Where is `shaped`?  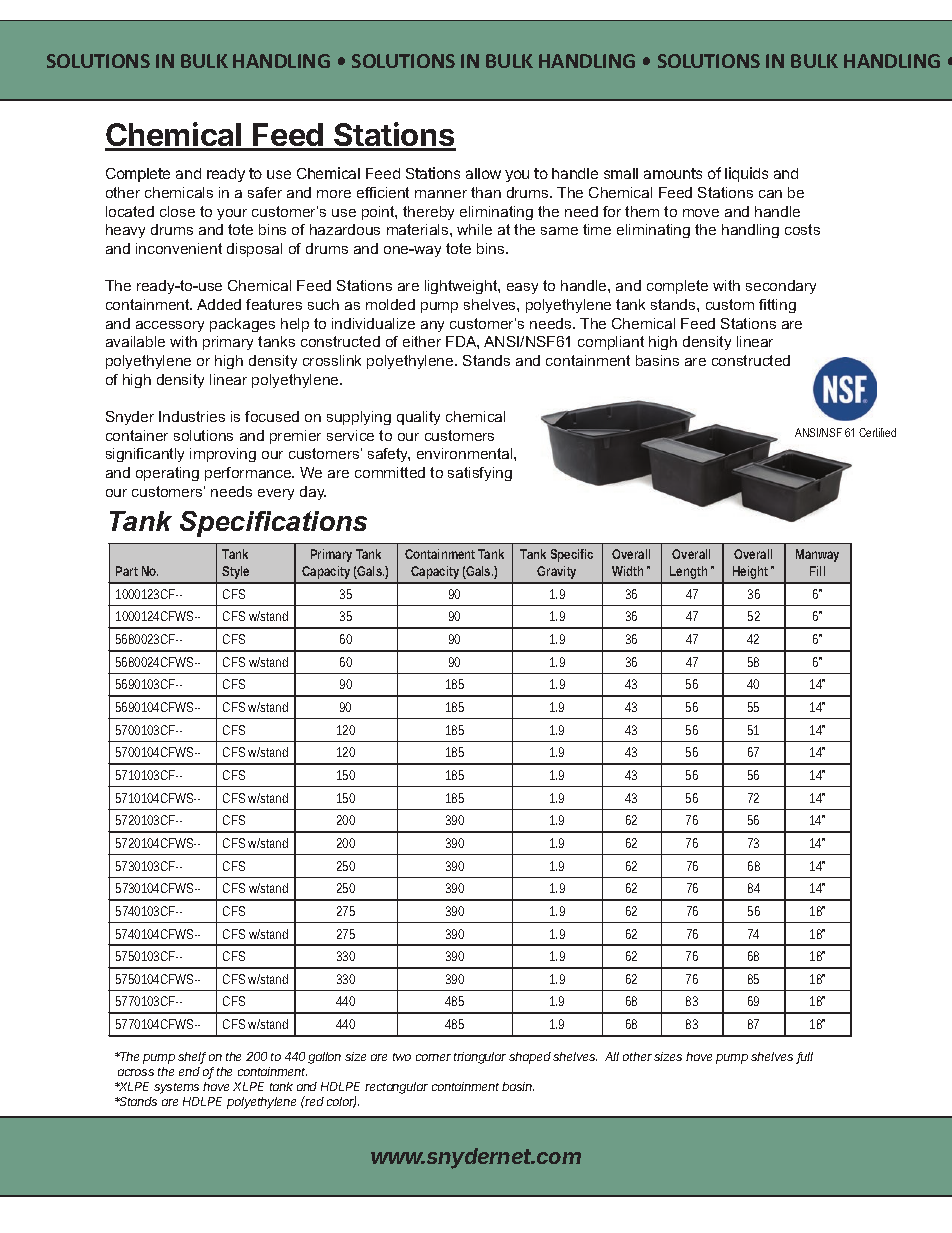 shaped is located at coordinates (530, 1058).
